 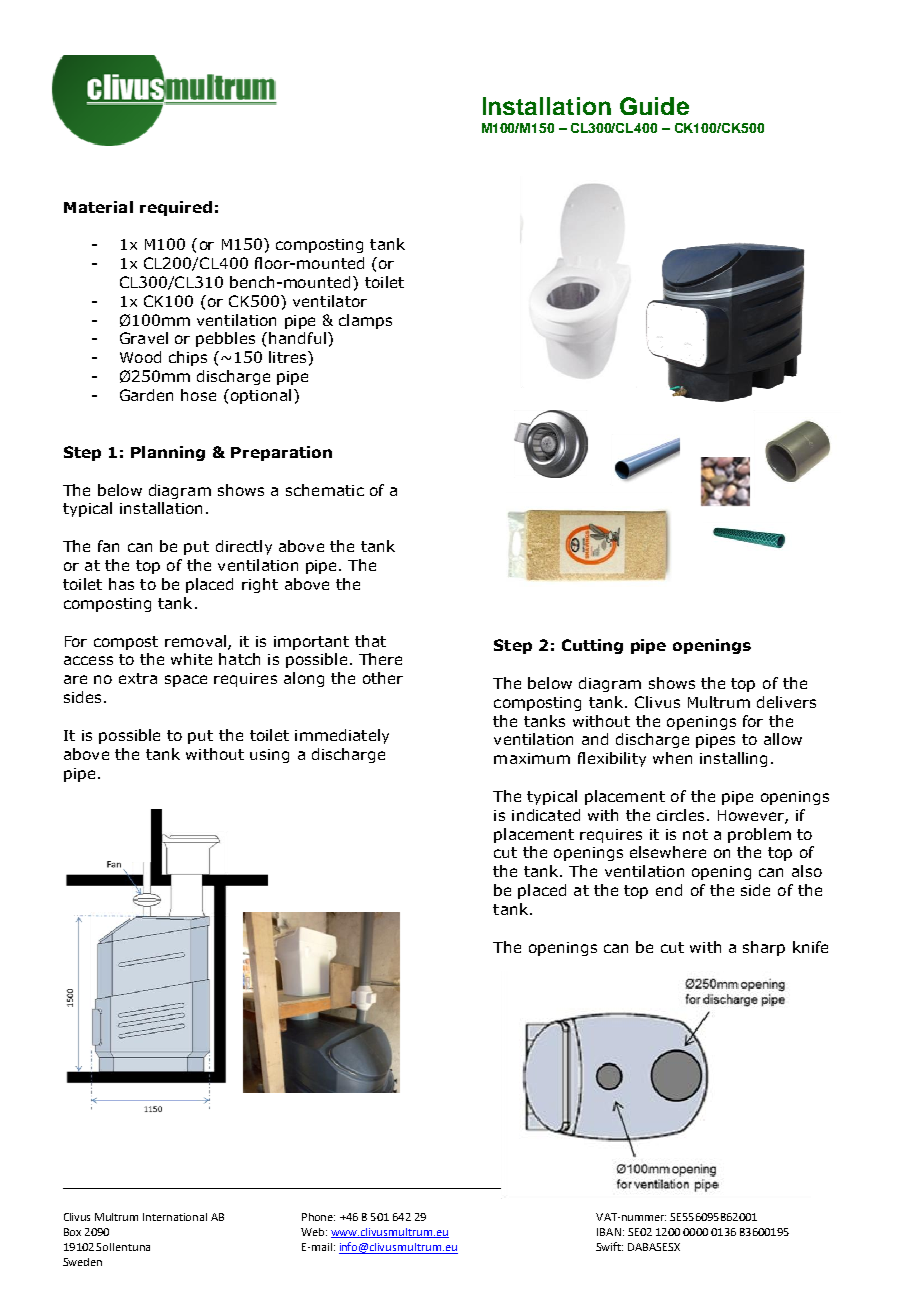 I want to click on clamps, so click(x=365, y=321).
